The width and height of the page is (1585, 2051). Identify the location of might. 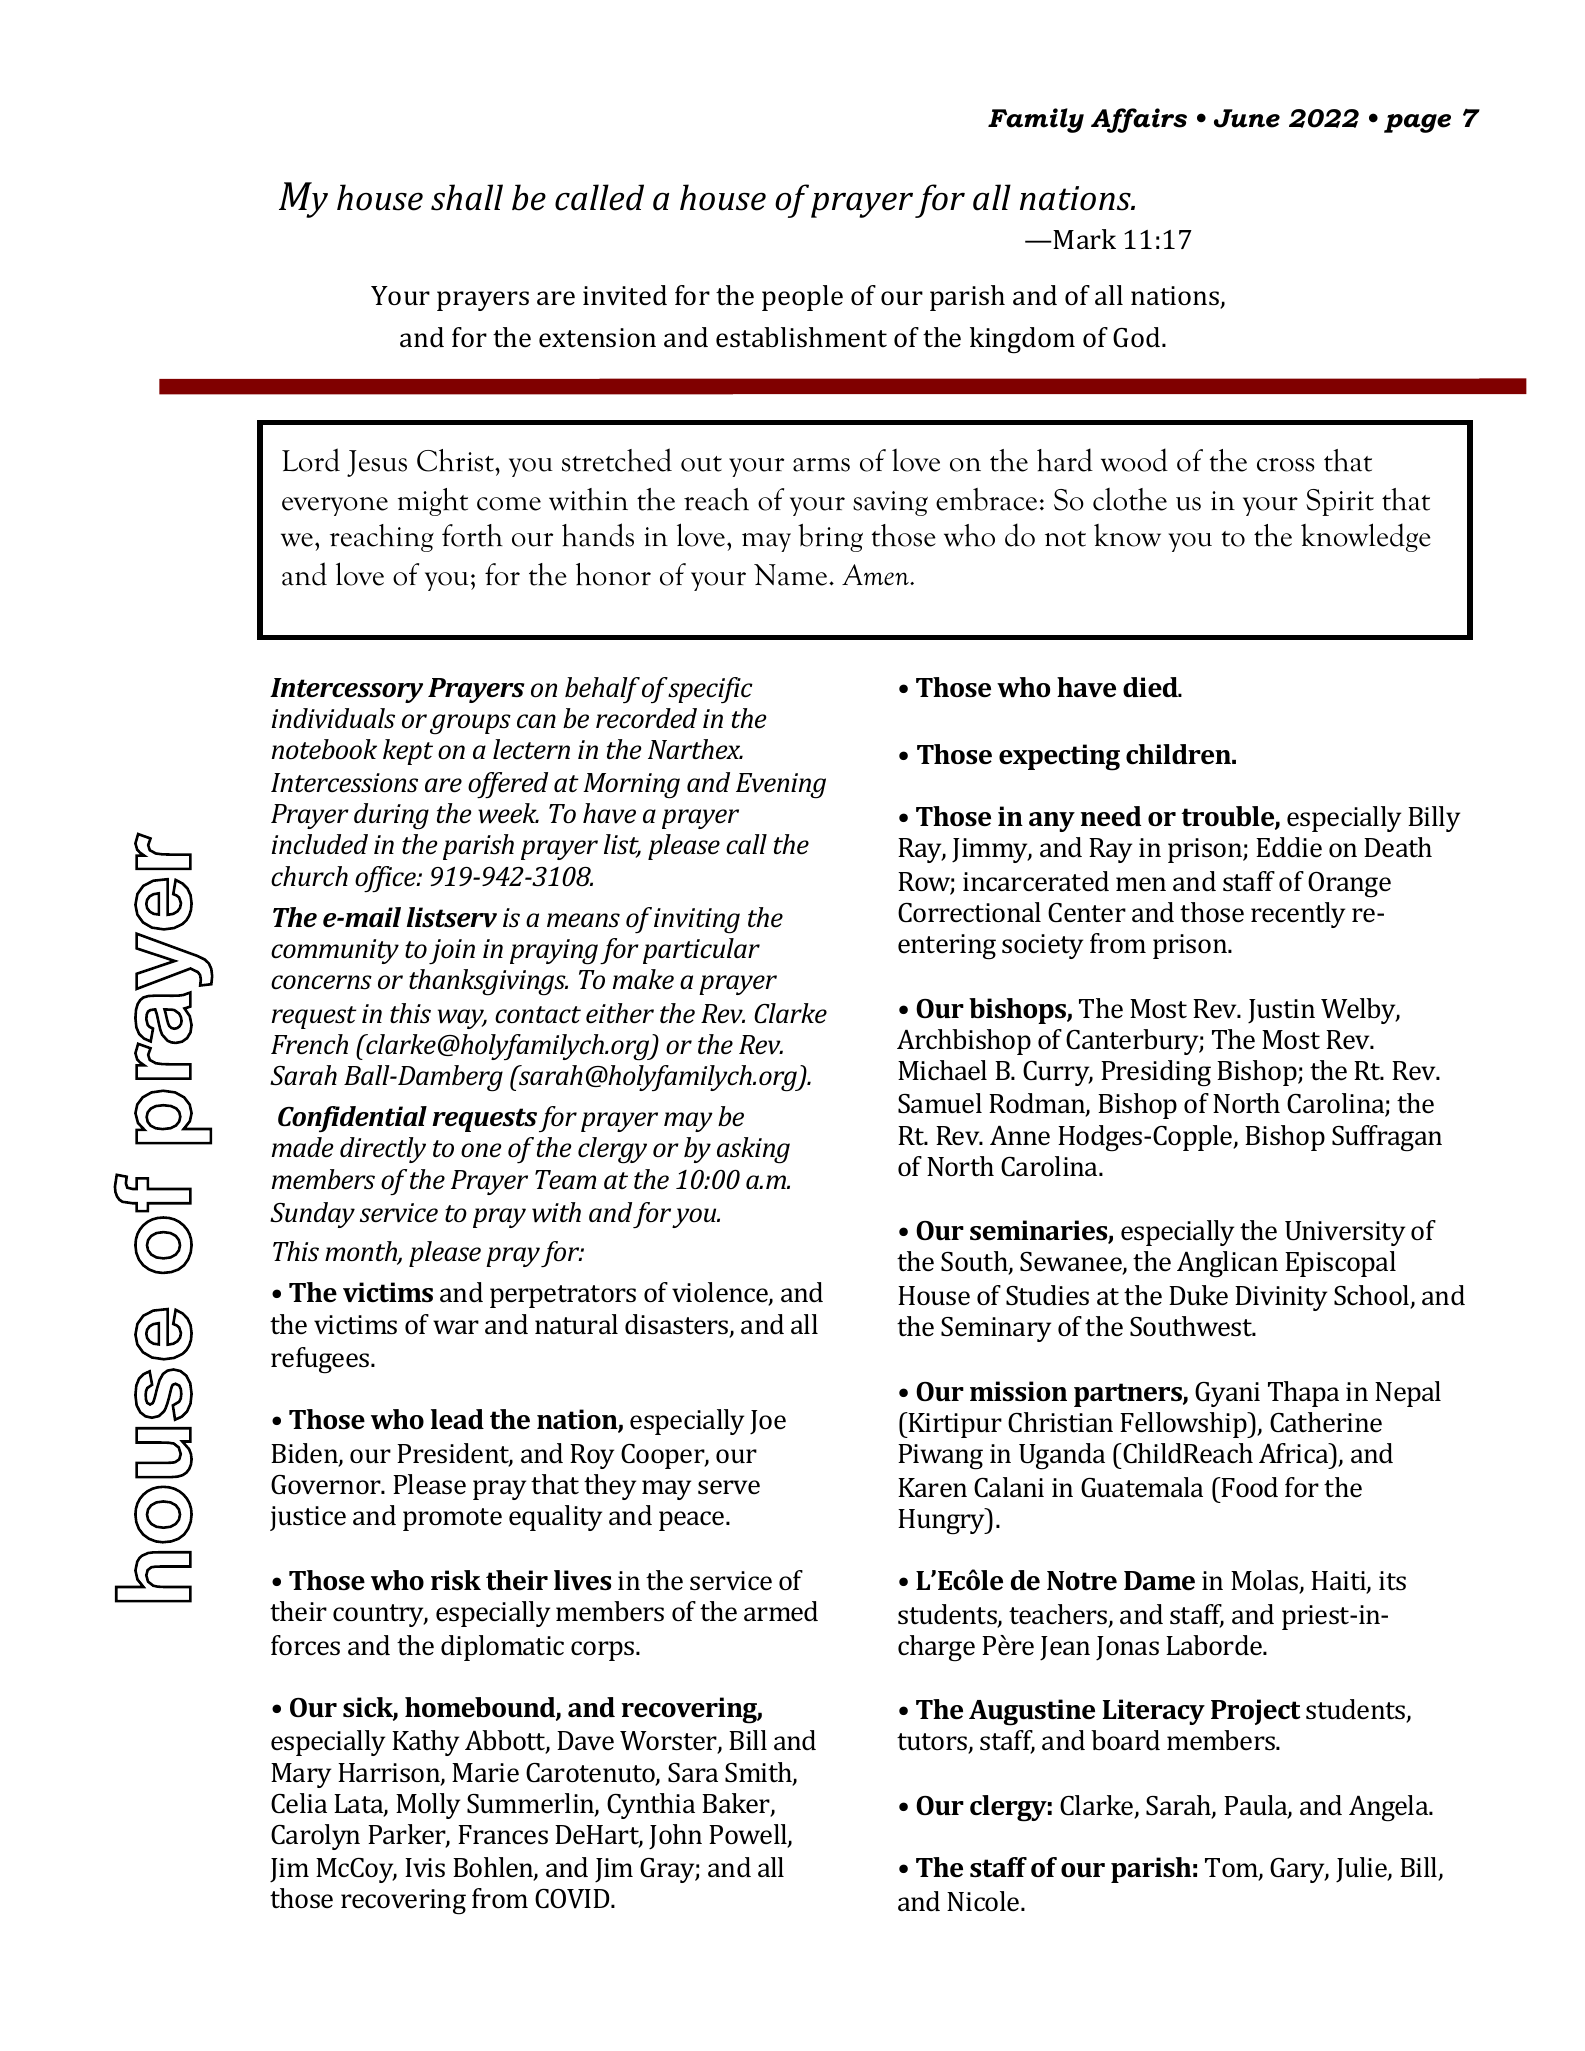
(433, 502).
